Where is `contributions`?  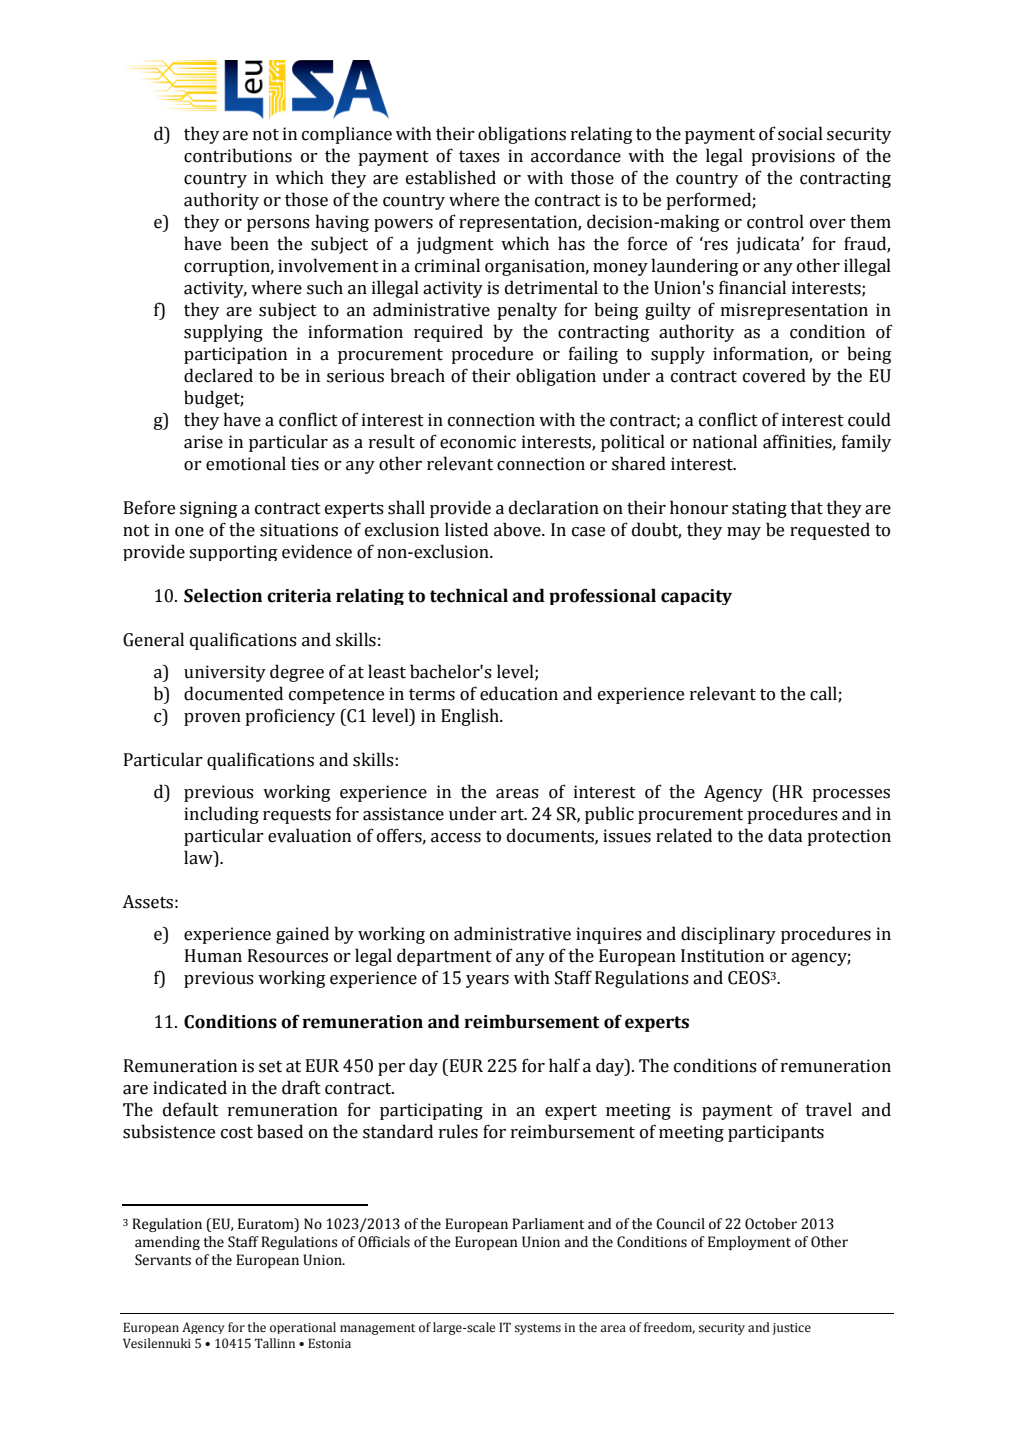 contributions is located at coordinates (238, 155).
